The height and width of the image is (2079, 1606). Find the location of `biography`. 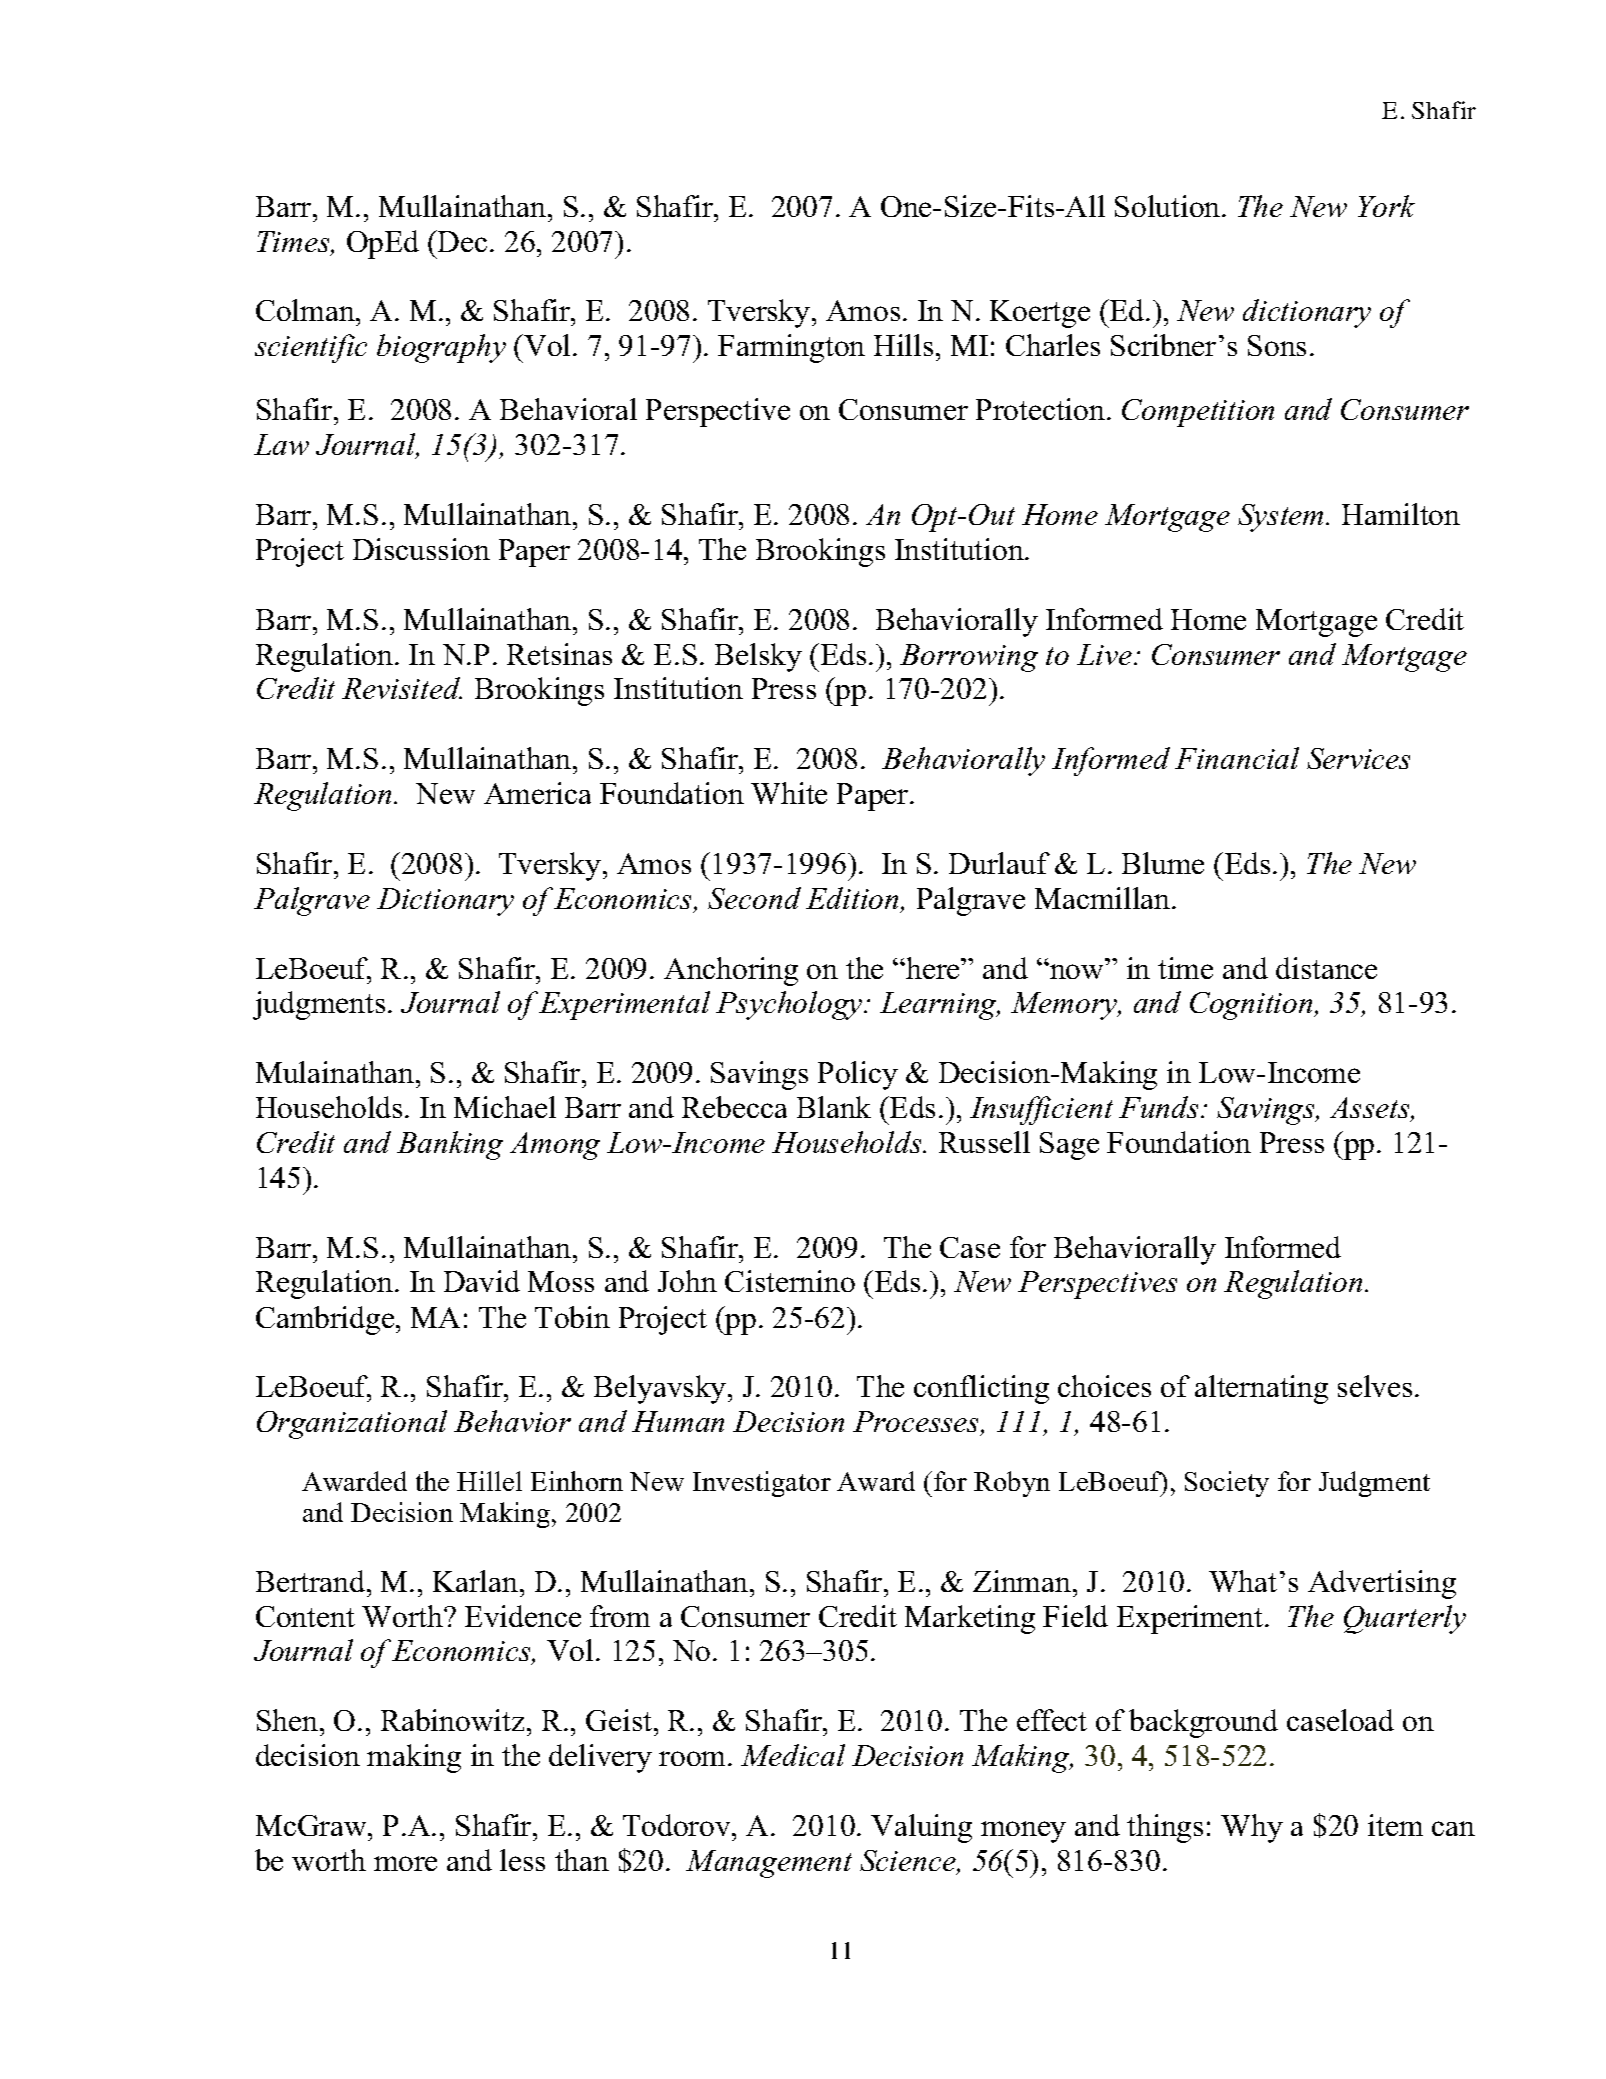

biography is located at coordinates (441, 348).
